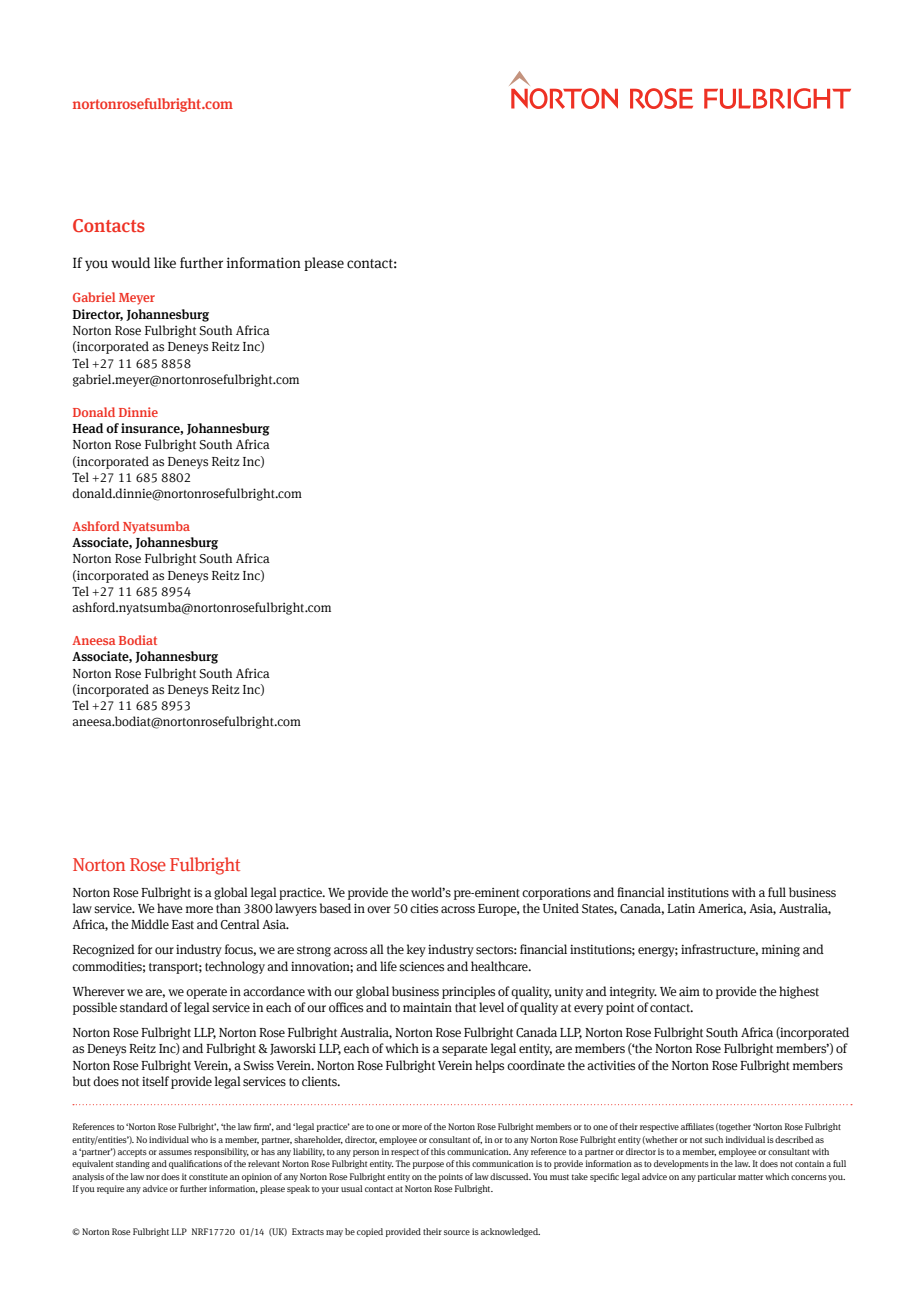 The image size is (924, 1308). What do you see at coordinates (165, 263) in the screenshot?
I see `like` at bounding box center [165, 263].
